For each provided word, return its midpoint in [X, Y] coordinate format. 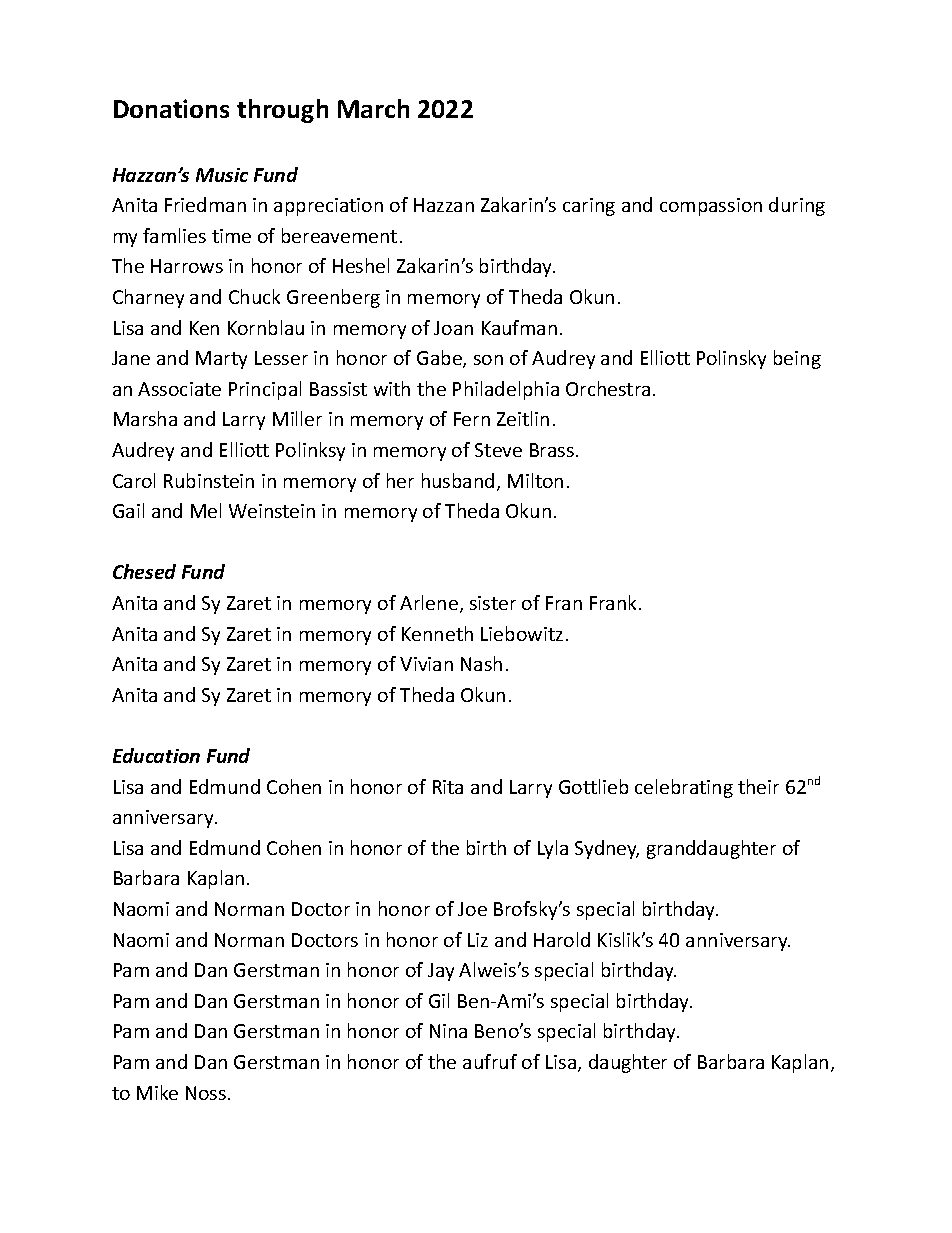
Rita [448, 787]
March [373, 108]
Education [156, 755]
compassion [711, 207]
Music [222, 175]
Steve [498, 450]
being [797, 359]
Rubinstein [209, 480]
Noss [206, 1093]
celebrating [684, 788]
